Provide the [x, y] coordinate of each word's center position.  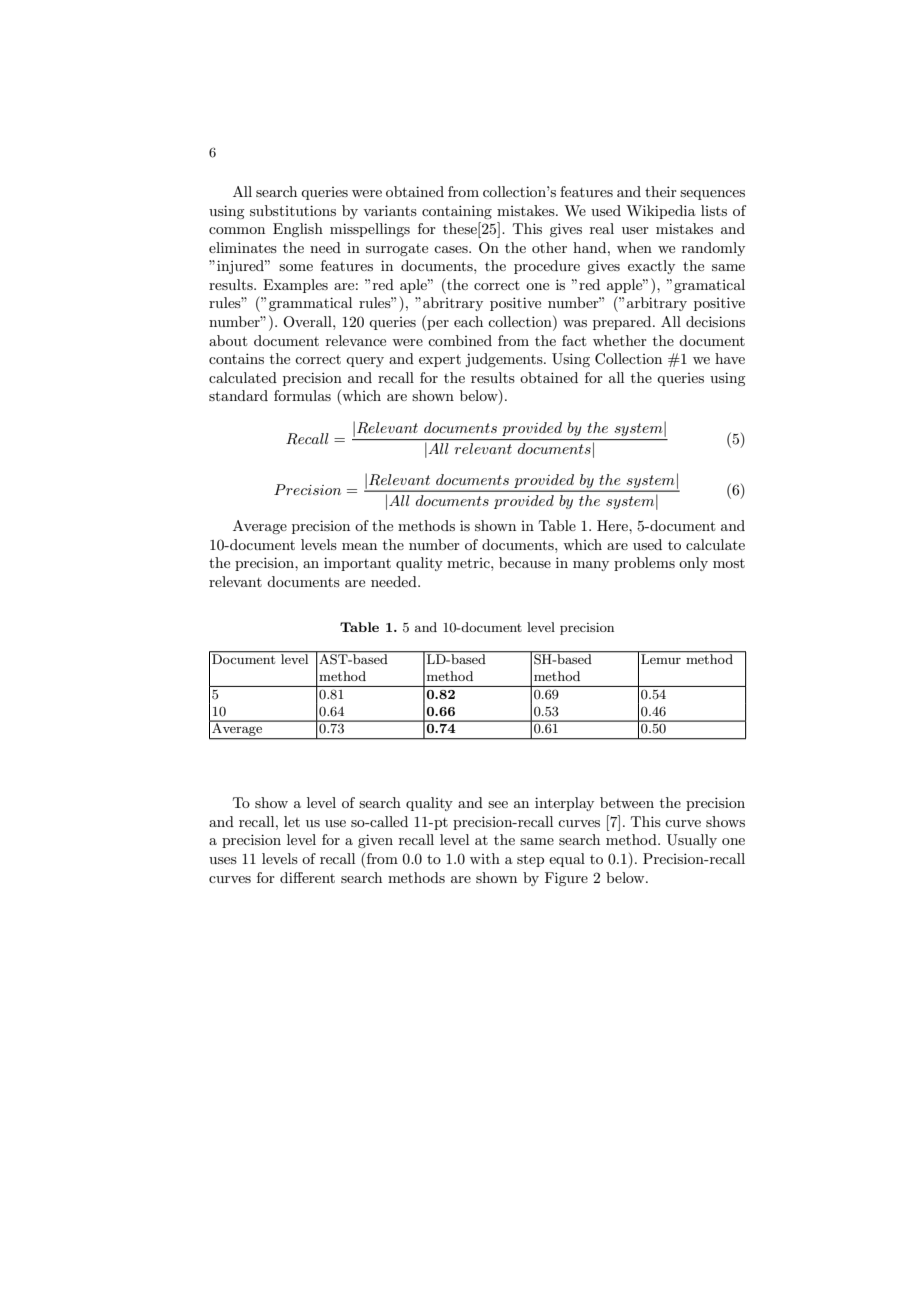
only [693, 564]
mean [359, 546]
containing [457, 212]
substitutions [293, 210]
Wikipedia [661, 212]
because [525, 562]
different [307, 877]
